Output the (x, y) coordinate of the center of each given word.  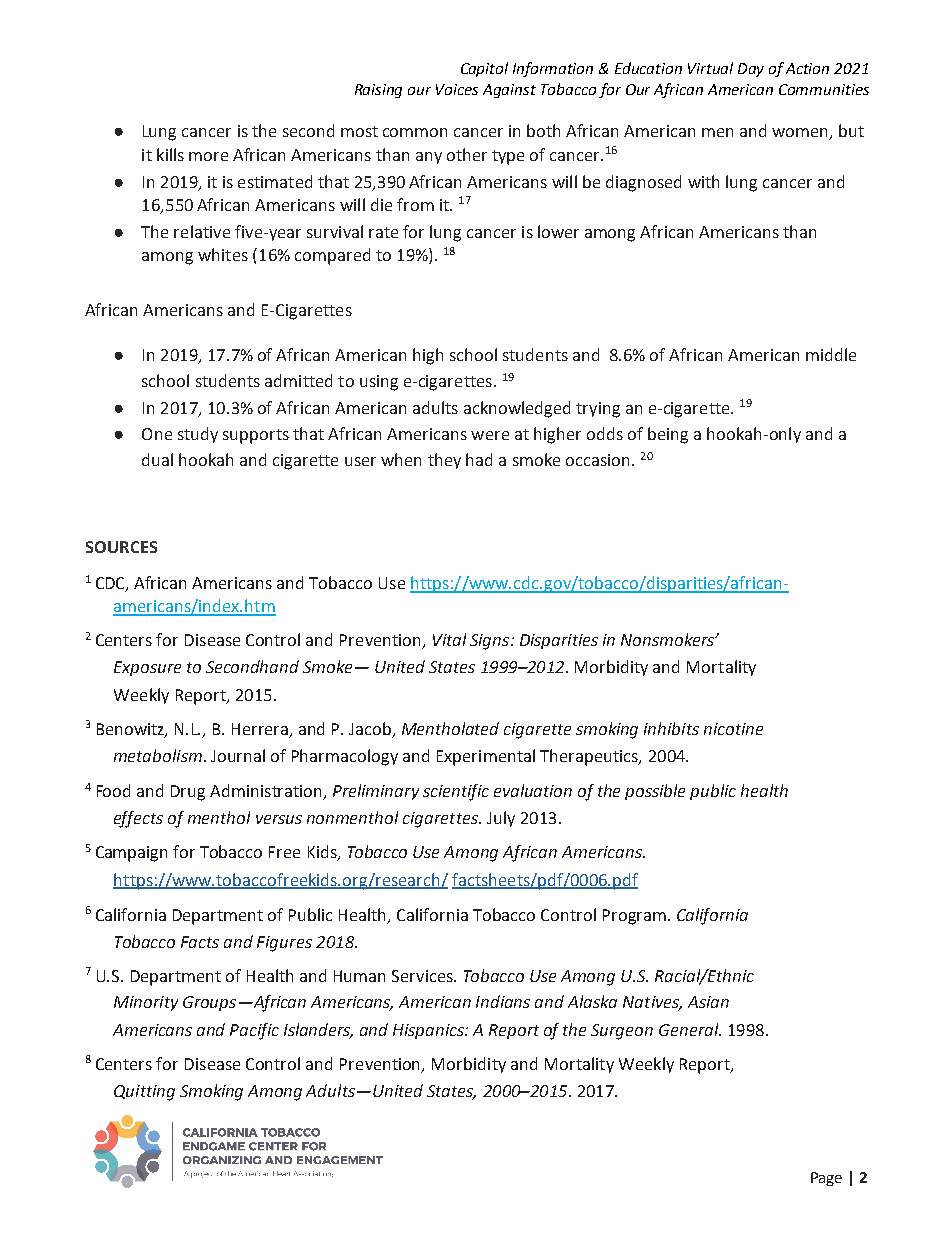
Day (751, 70)
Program (634, 917)
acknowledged (517, 409)
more (208, 156)
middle (831, 354)
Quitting (144, 1093)
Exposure (147, 668)
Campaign (131, 854)
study (198, 435)
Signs (491, 642)
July (501, 819)
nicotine (733, 729)
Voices (457, 89)
